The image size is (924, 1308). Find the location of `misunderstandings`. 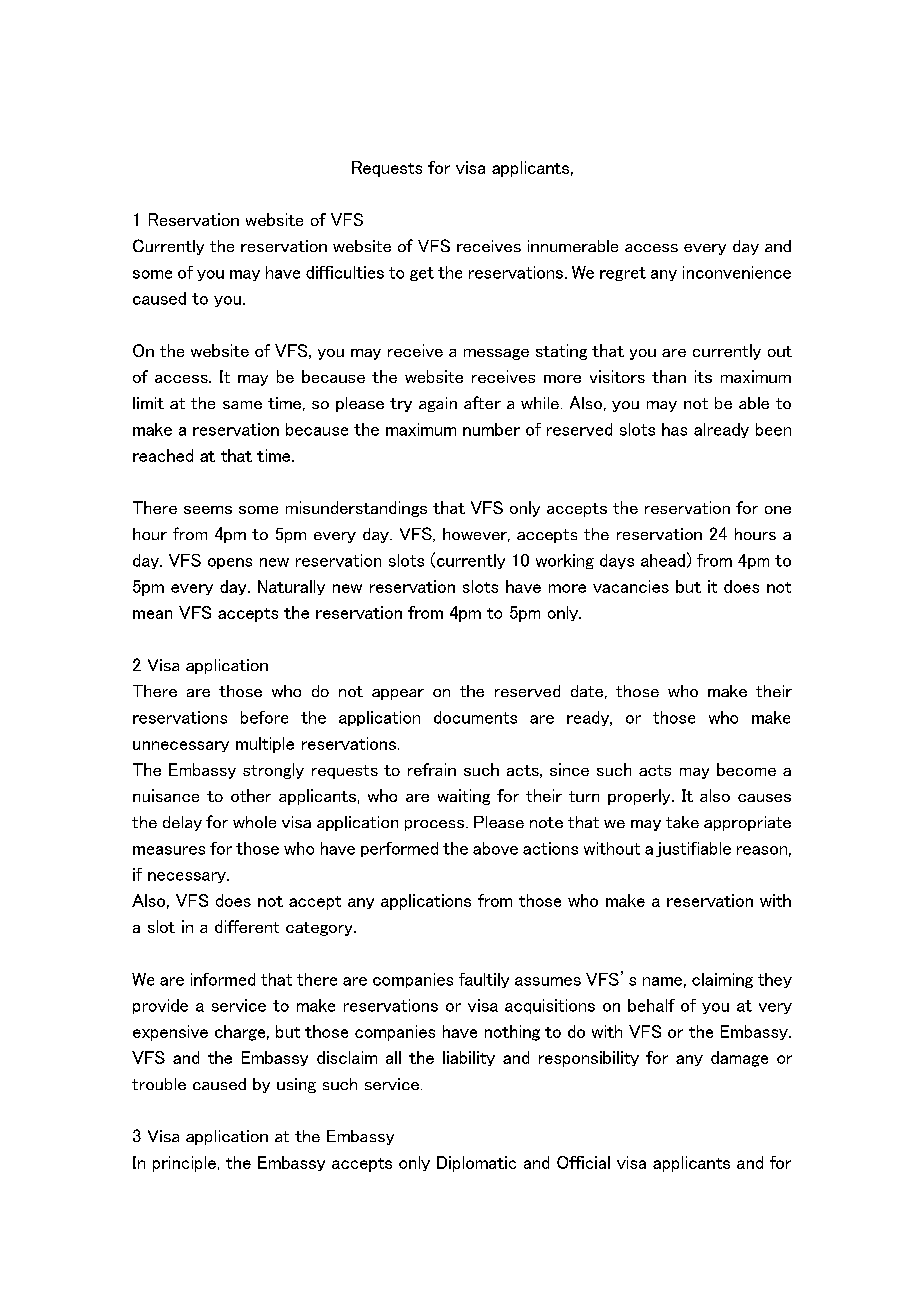

misunderstandings is located at coordinates (356, 509).
